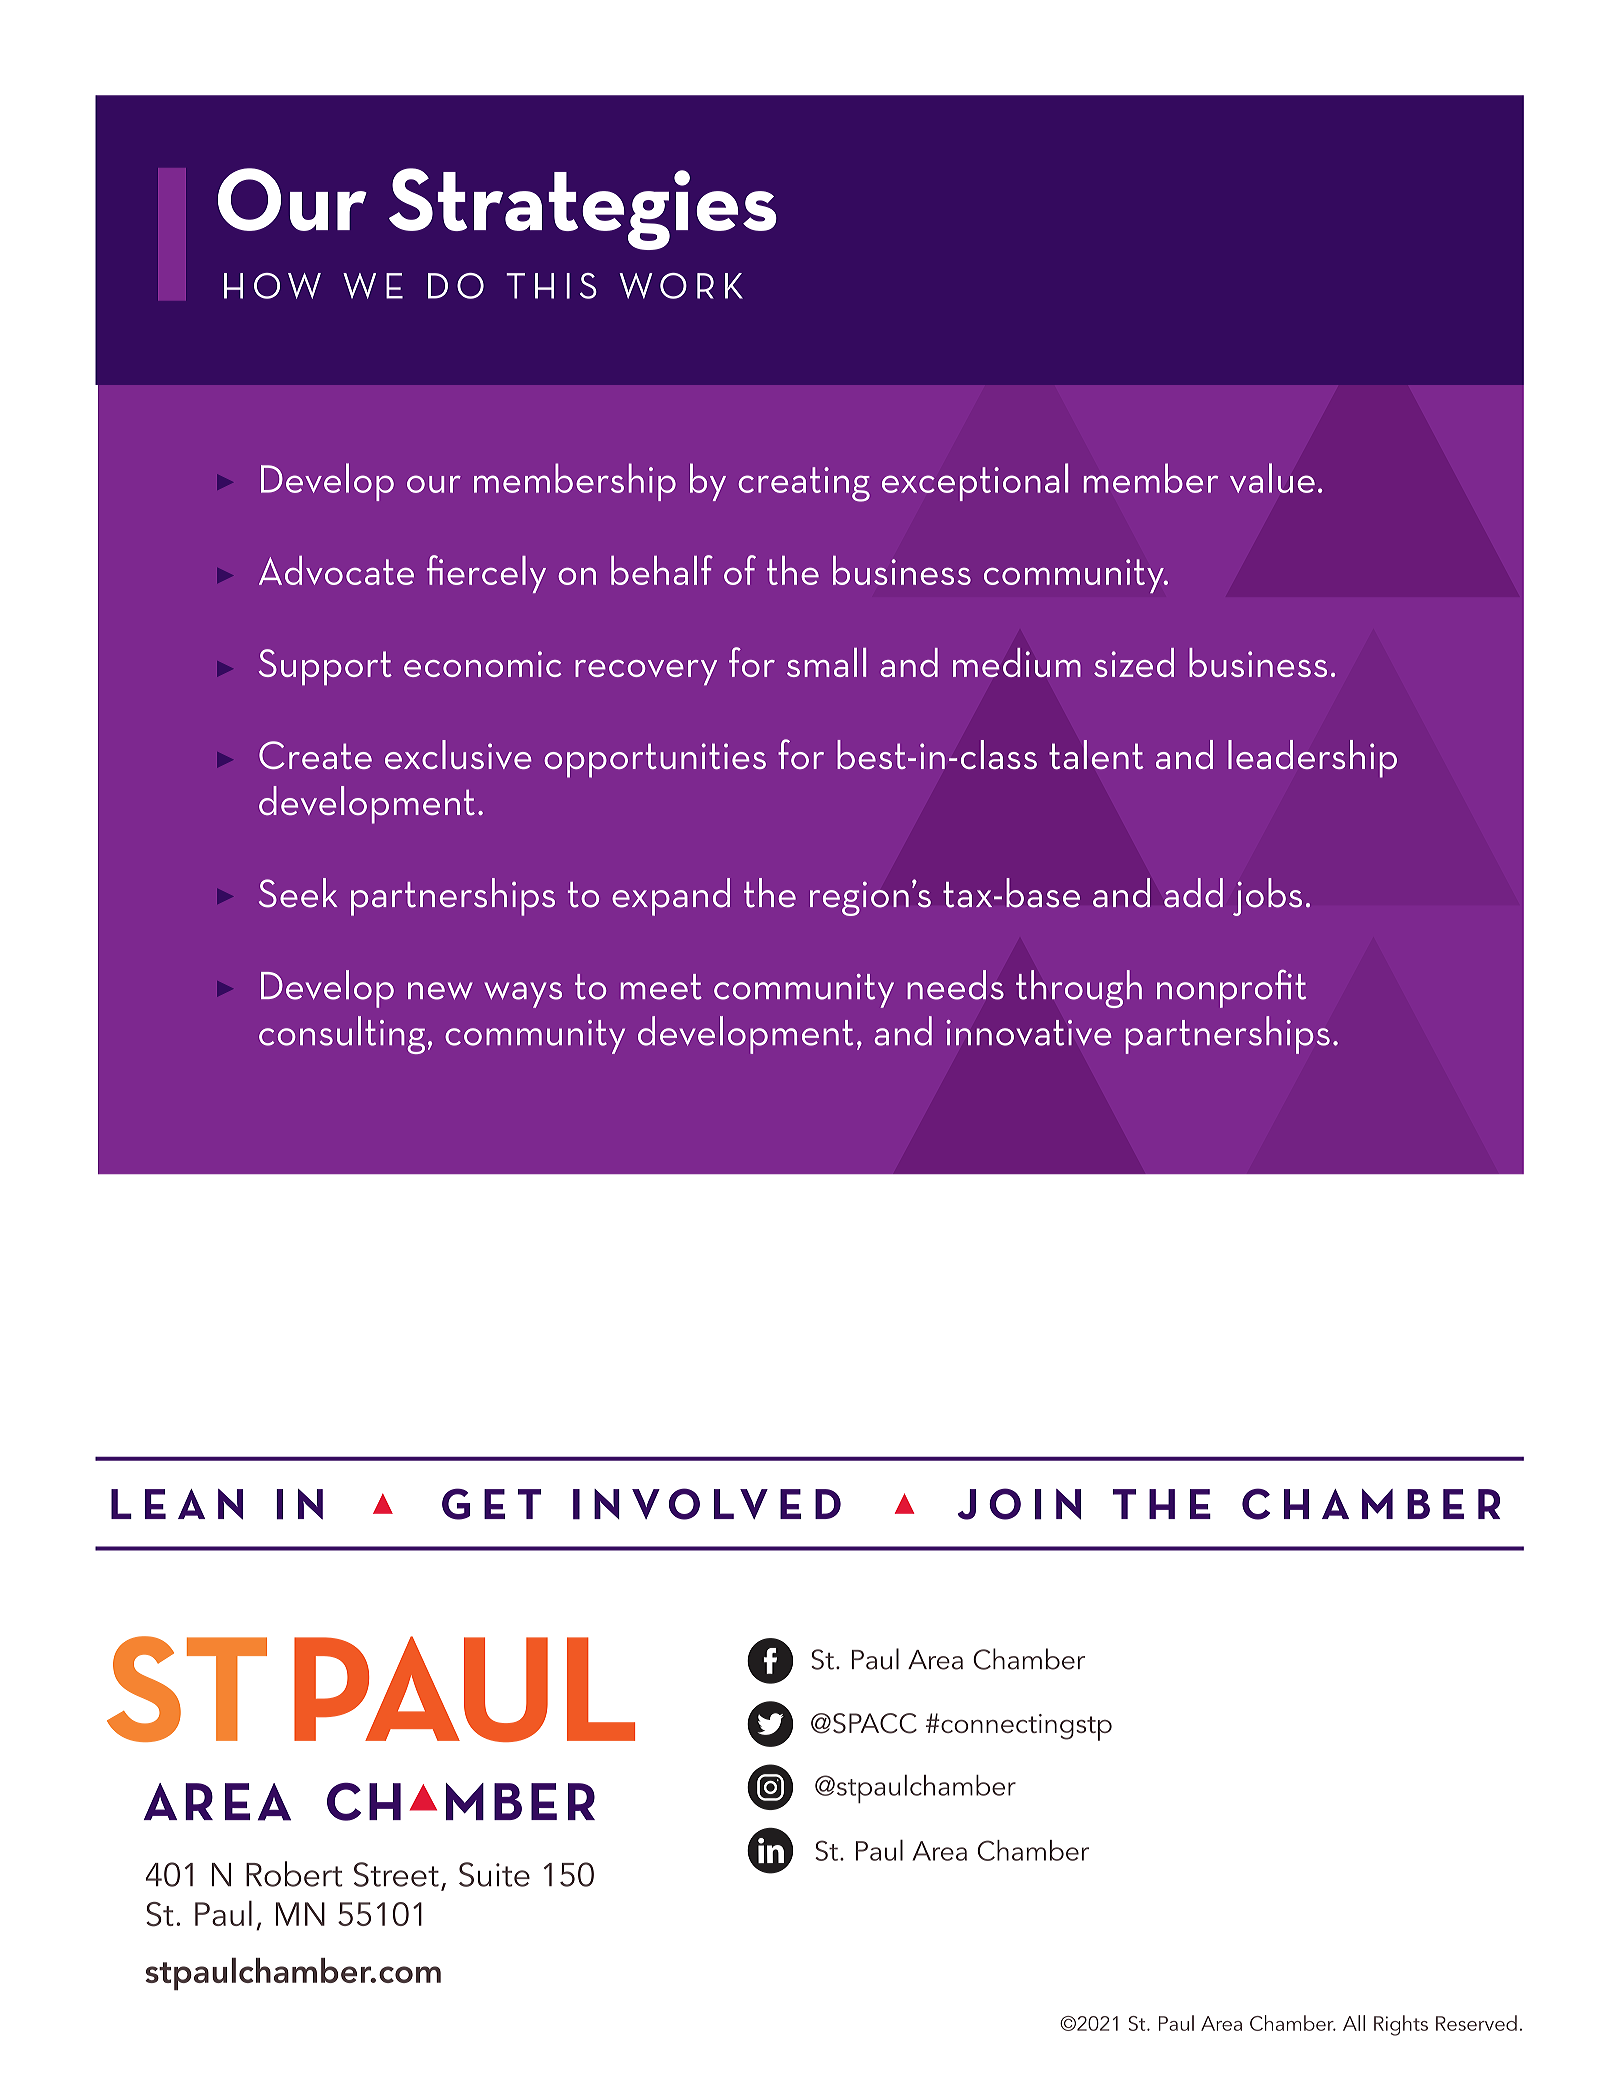 This document has height=2096, width=1619. I want to click on HOW, so click(272, 286).
